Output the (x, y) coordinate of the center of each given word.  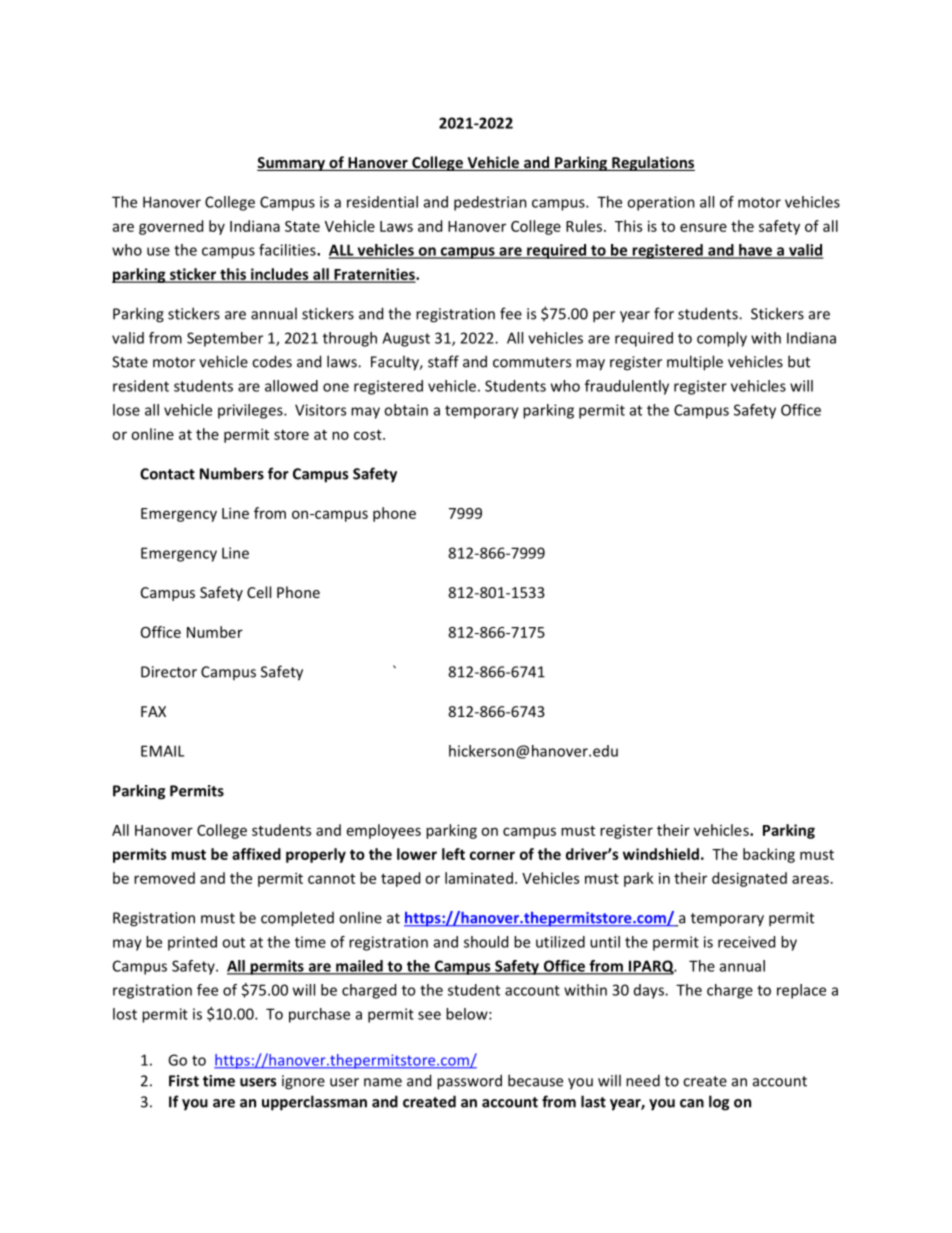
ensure (703, 227)
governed (171, 227)
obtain (406, 410)
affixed (256, 854)
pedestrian (490, 203)
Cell (259, 592)
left (453, 854)
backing (769, 855)
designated (749, 879)
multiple (695, 363)
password (469, 1082)
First (184, 1081)
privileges (251, 411)
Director (169, 672)
